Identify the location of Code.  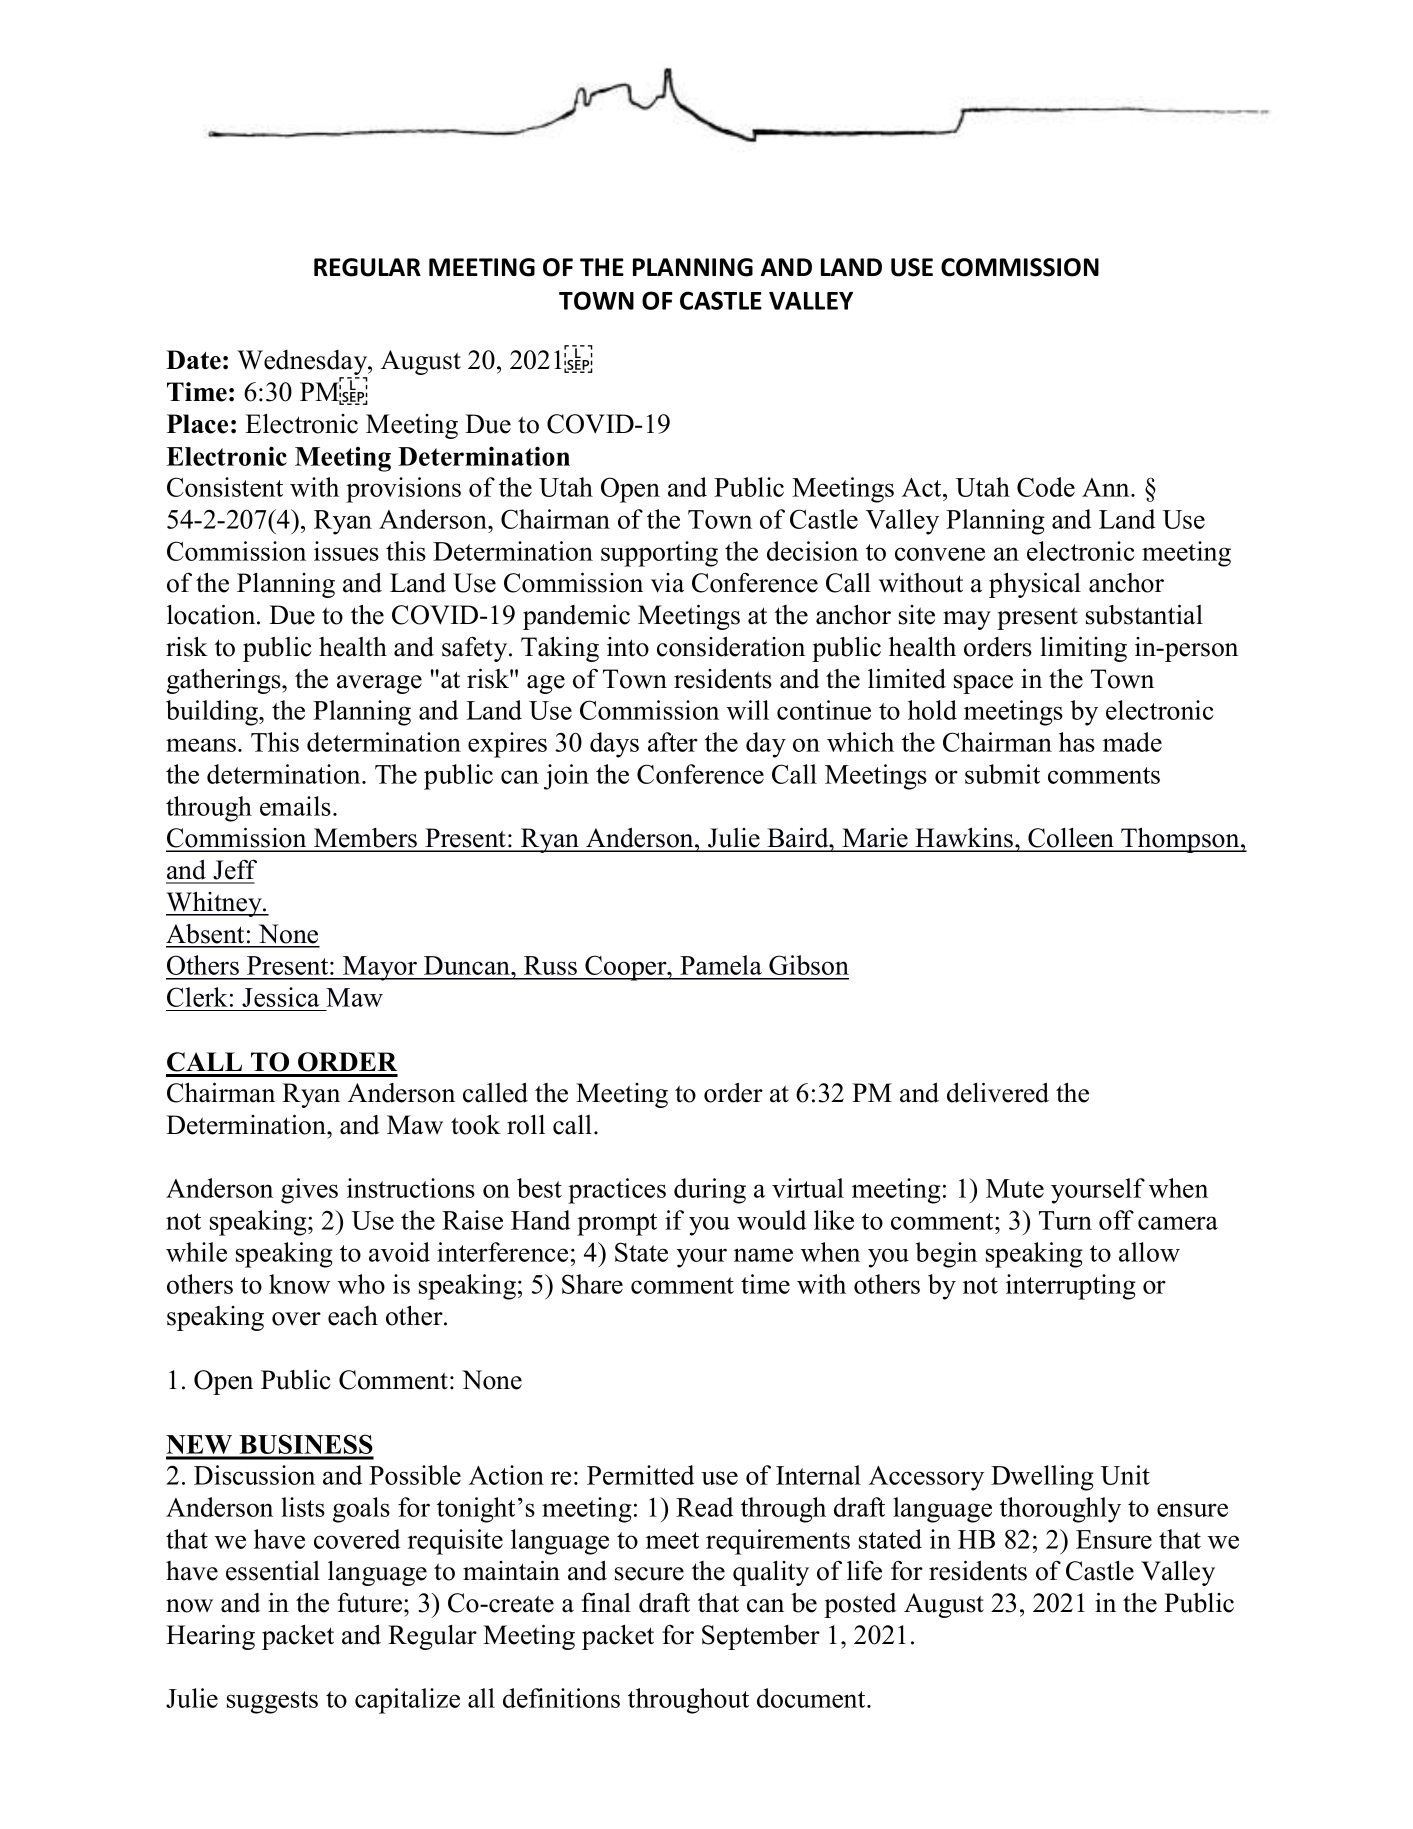
(1046, 487).
